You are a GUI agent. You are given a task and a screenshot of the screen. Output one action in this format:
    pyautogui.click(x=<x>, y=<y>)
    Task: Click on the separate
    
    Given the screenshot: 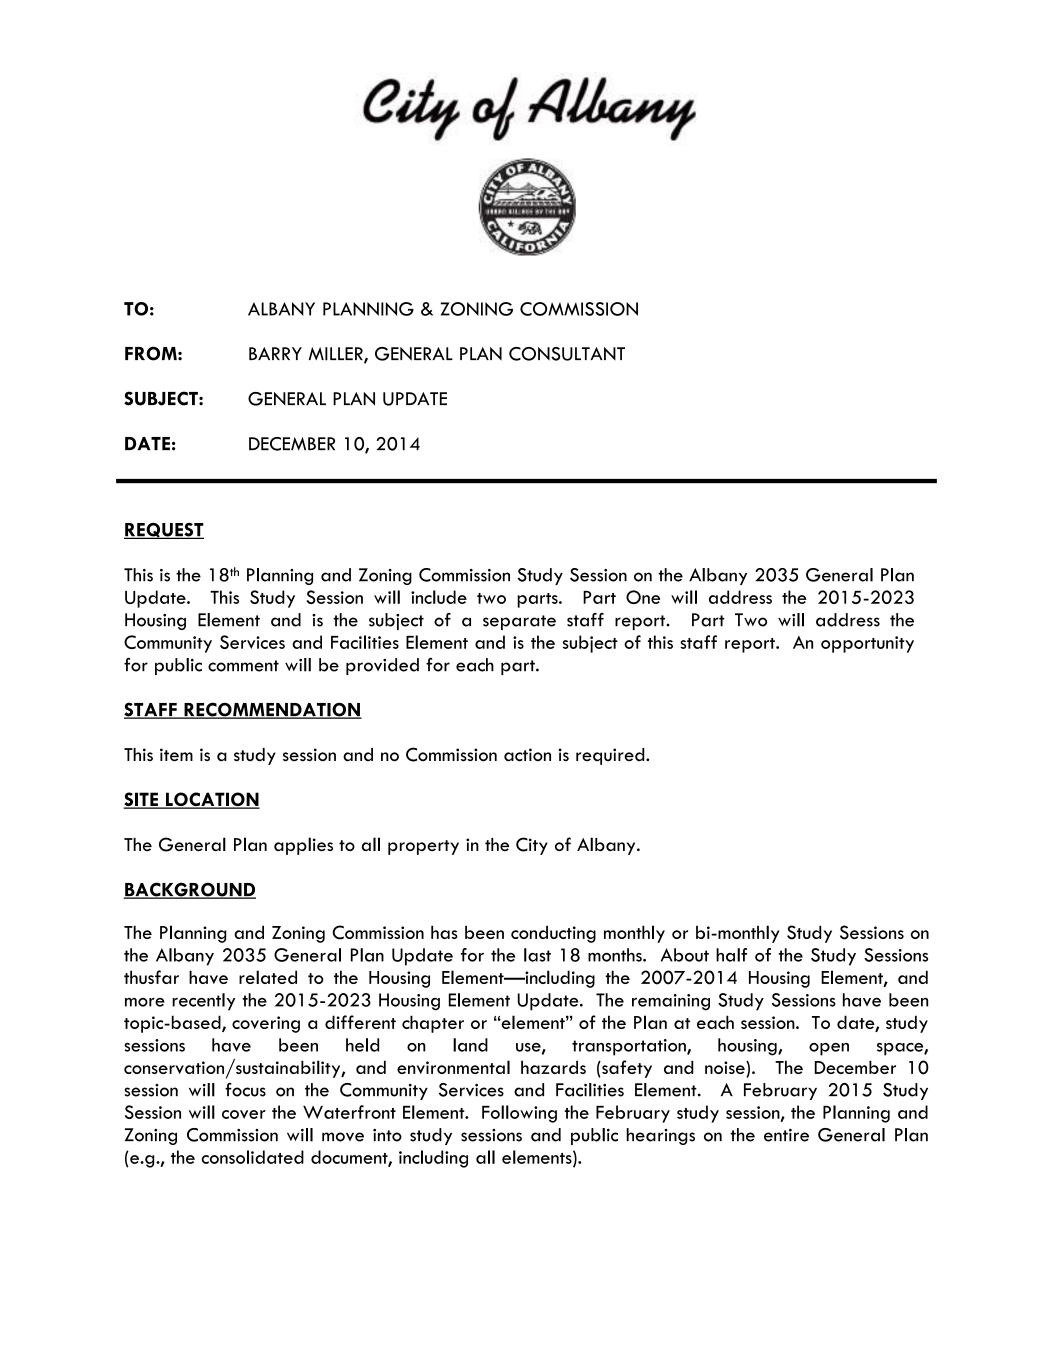 What is the action you would take?
    pyautogui.click(x=519, y=622)
